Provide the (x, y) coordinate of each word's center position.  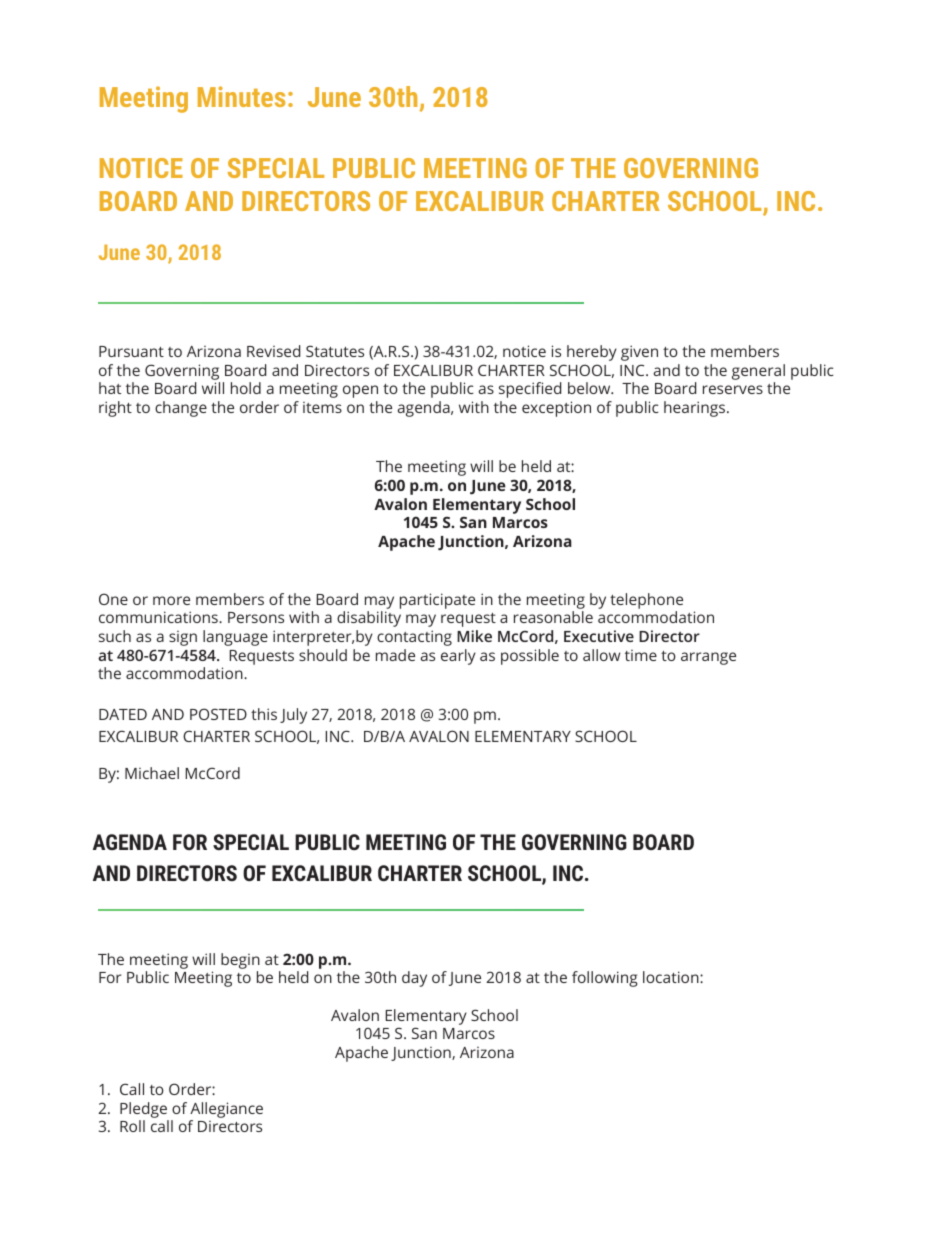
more (171, 600)
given (639, 353)
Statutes (335, 351)
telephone (646, 601)
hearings (696, 409)
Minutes (241, 96)
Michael (152, 773)
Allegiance (226, 1110)
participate (437, 601)
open (360, 391)
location (672, 977)
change (181, 409)
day (414, 979)
